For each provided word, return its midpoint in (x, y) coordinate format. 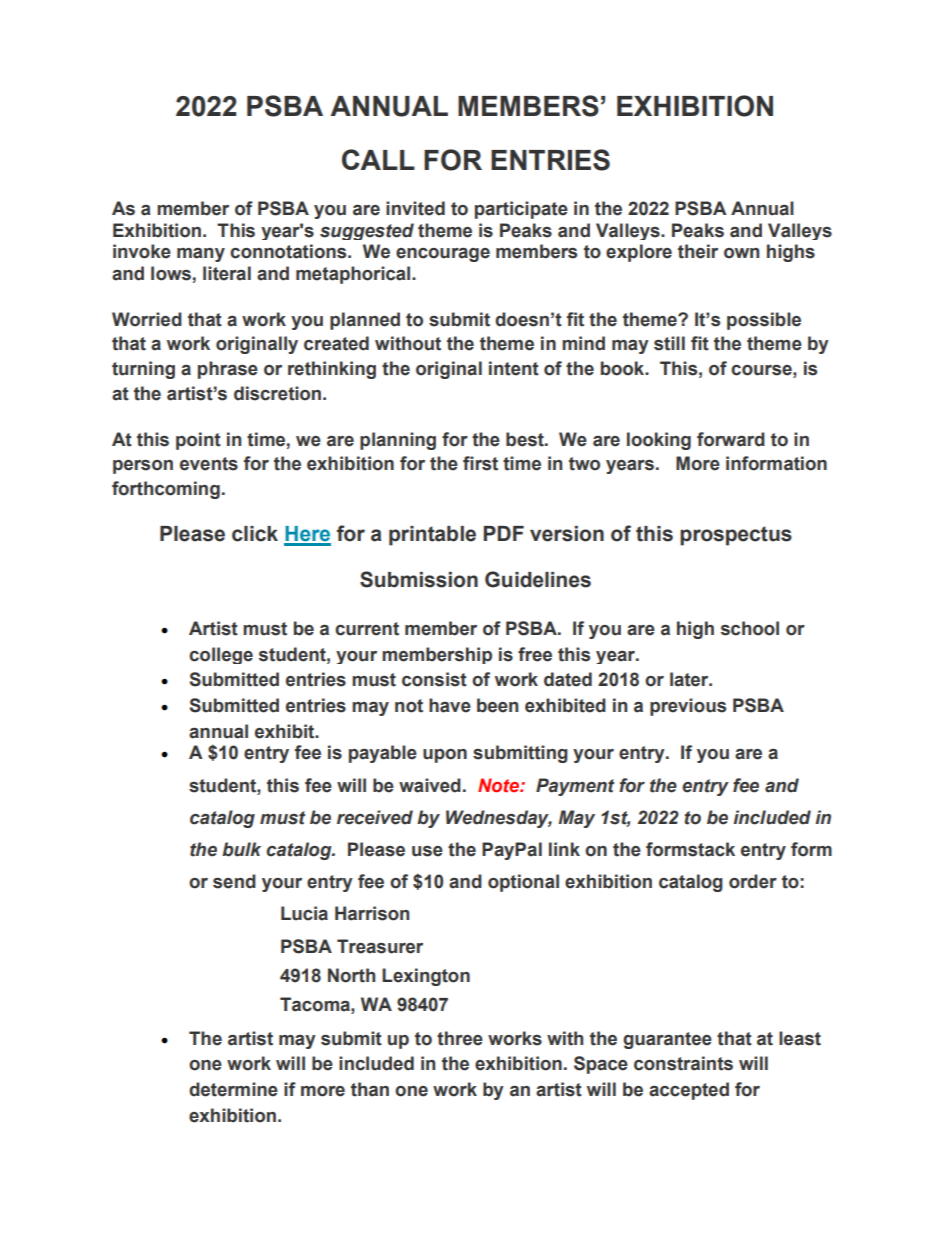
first (480, 463)
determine (233, 1089)
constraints (683, 1063)
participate (521, 210)
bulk (241, 849)
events (209, 464)
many (201, 255)
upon (445, 756)
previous (688, 707)
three (460, 1038)
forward (731, 439)
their (698, 251)
